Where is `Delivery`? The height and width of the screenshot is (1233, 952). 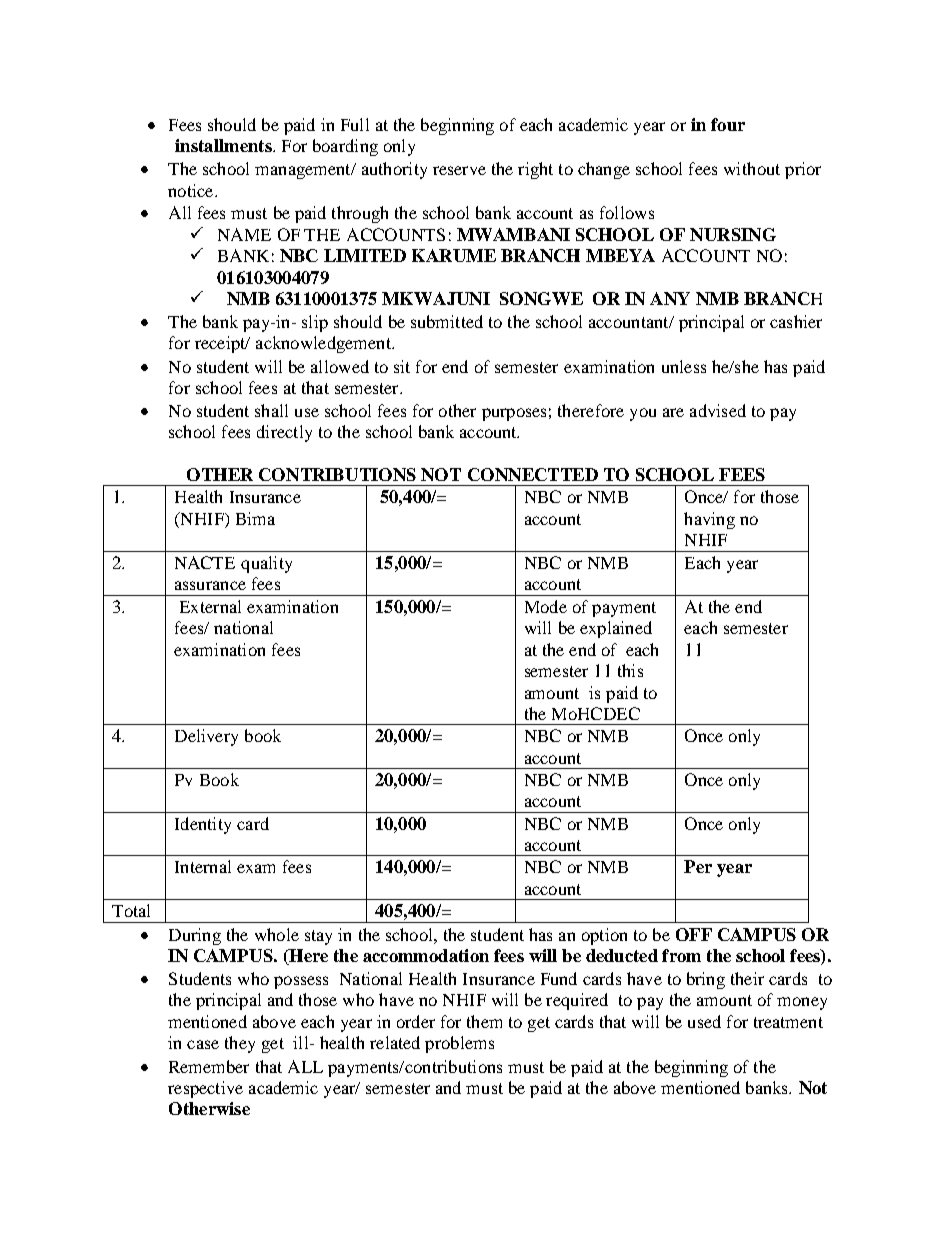
Delivery is located at coordinates (206, 737).
